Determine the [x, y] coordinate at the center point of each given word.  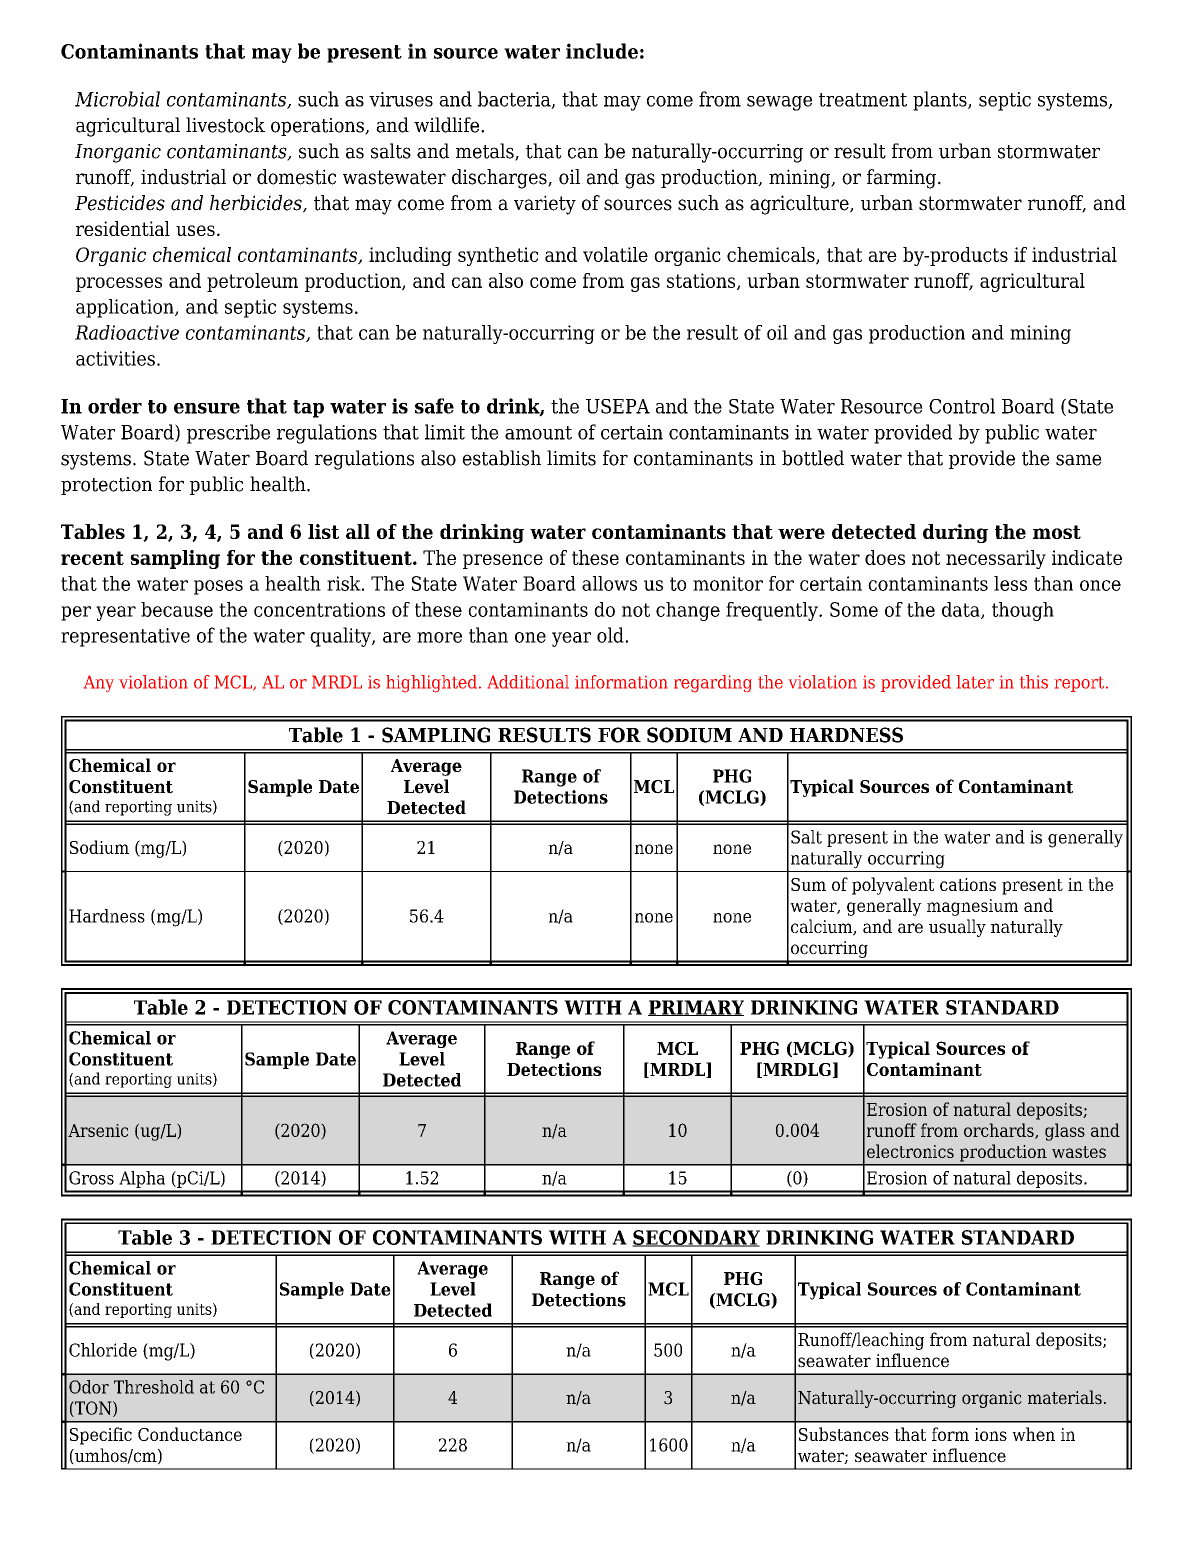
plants [941, 101]
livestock [225, 125]
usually [957, 928]
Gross [91, 1178]
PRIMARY [696, 1008]
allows [609, 583]
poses [218, 587]
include [602, 51]
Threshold [154, 1387]
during [955, 533]
